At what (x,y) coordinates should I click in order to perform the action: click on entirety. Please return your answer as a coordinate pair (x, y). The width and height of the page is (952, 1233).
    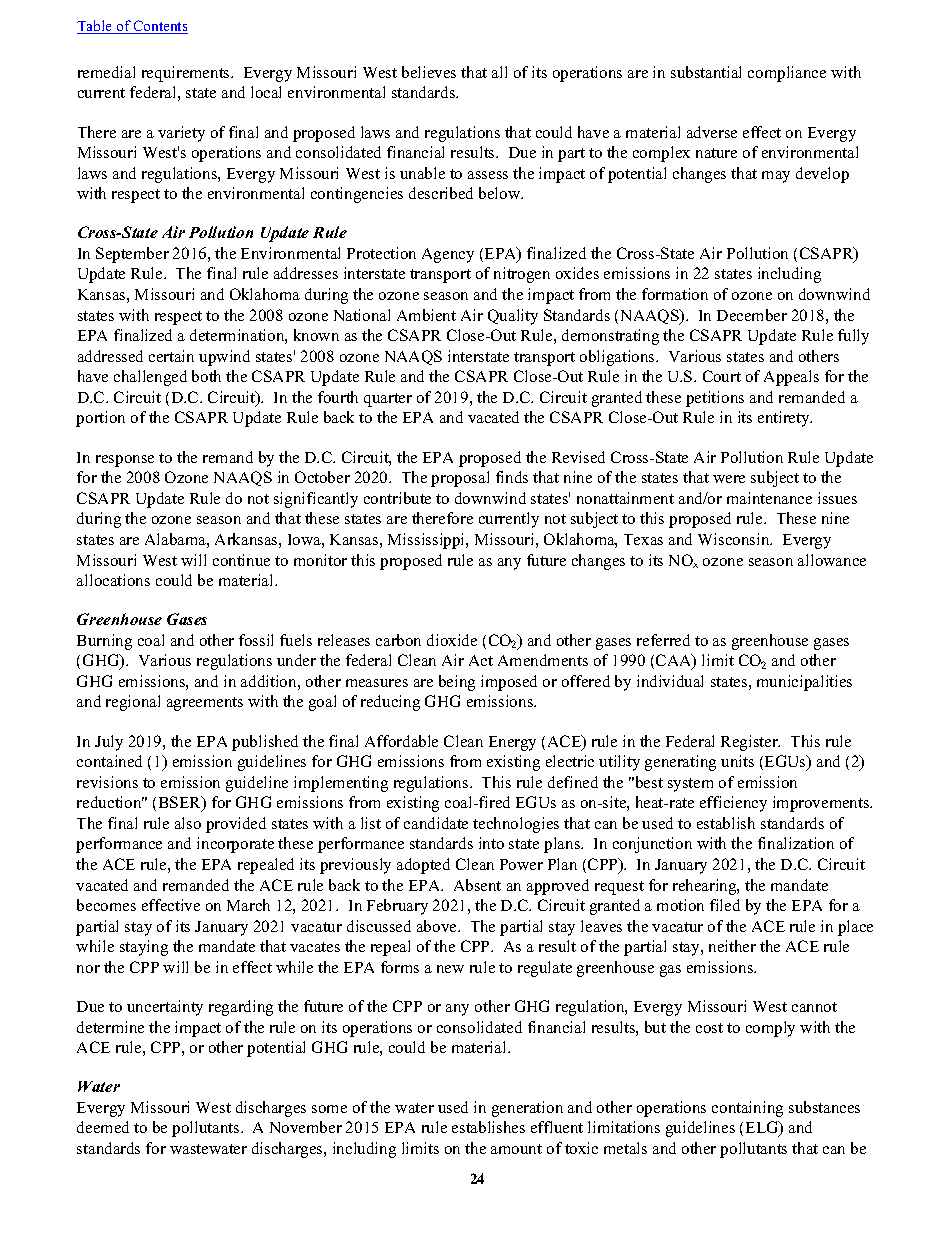
    Looking at the image, I should click on (785, 419).
